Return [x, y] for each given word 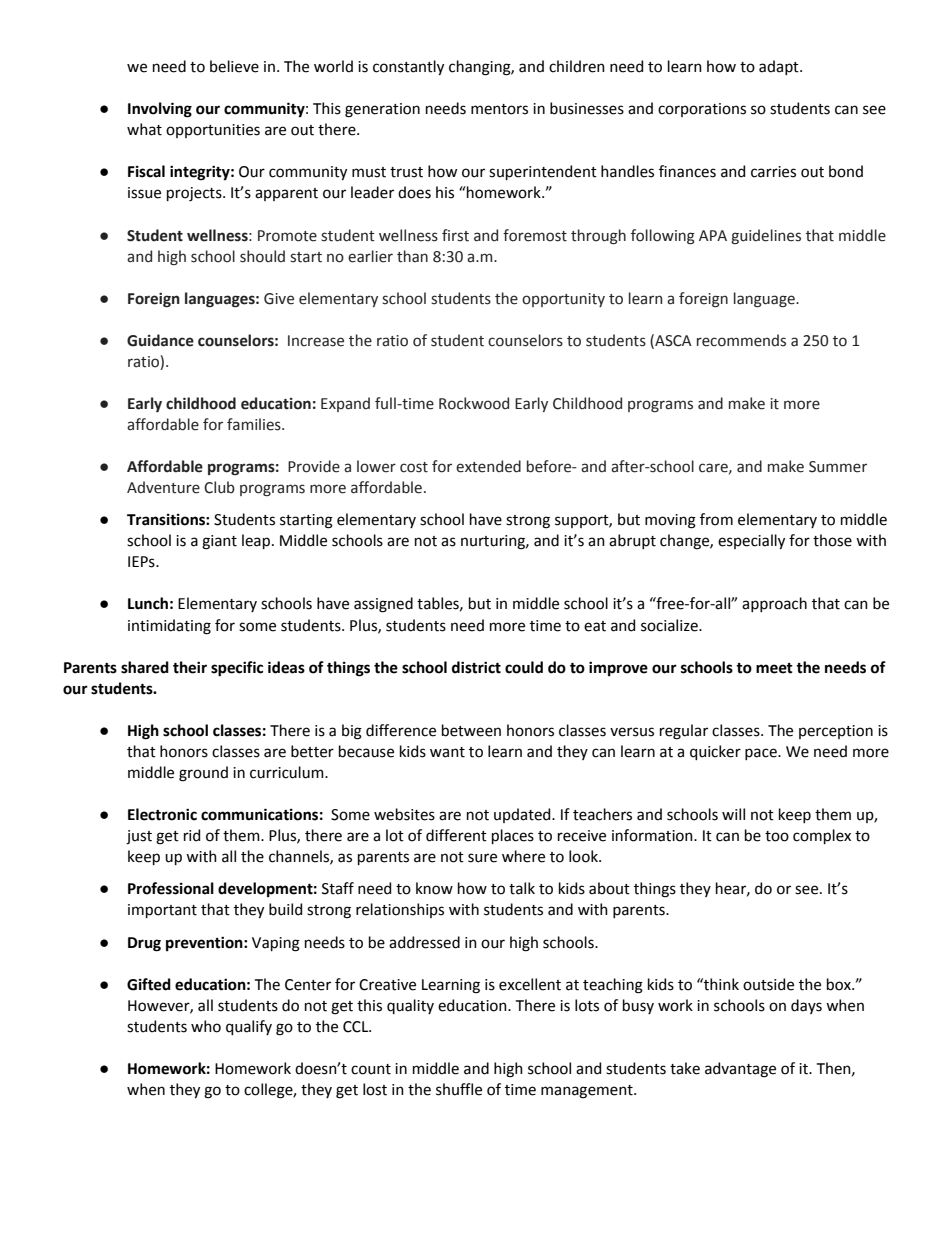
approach [774, 604]
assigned [383, 605]
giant [219, 542]
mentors [499, 109]
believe [234, 66]
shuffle [459, 1089]
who [206, 1026]
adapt [780, 67]
